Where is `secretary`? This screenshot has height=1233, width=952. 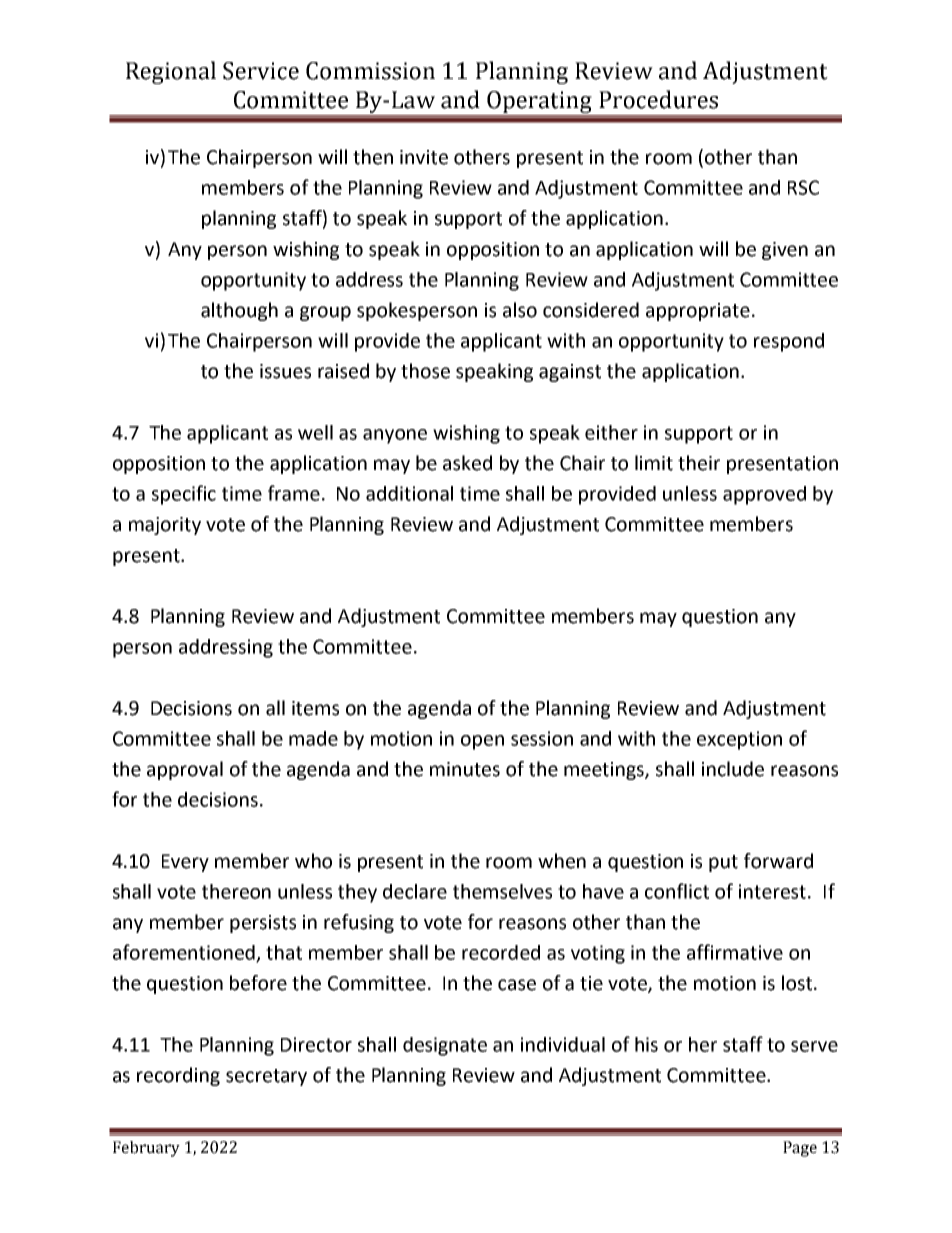
secretary is located at coordinates (266, 1077).
